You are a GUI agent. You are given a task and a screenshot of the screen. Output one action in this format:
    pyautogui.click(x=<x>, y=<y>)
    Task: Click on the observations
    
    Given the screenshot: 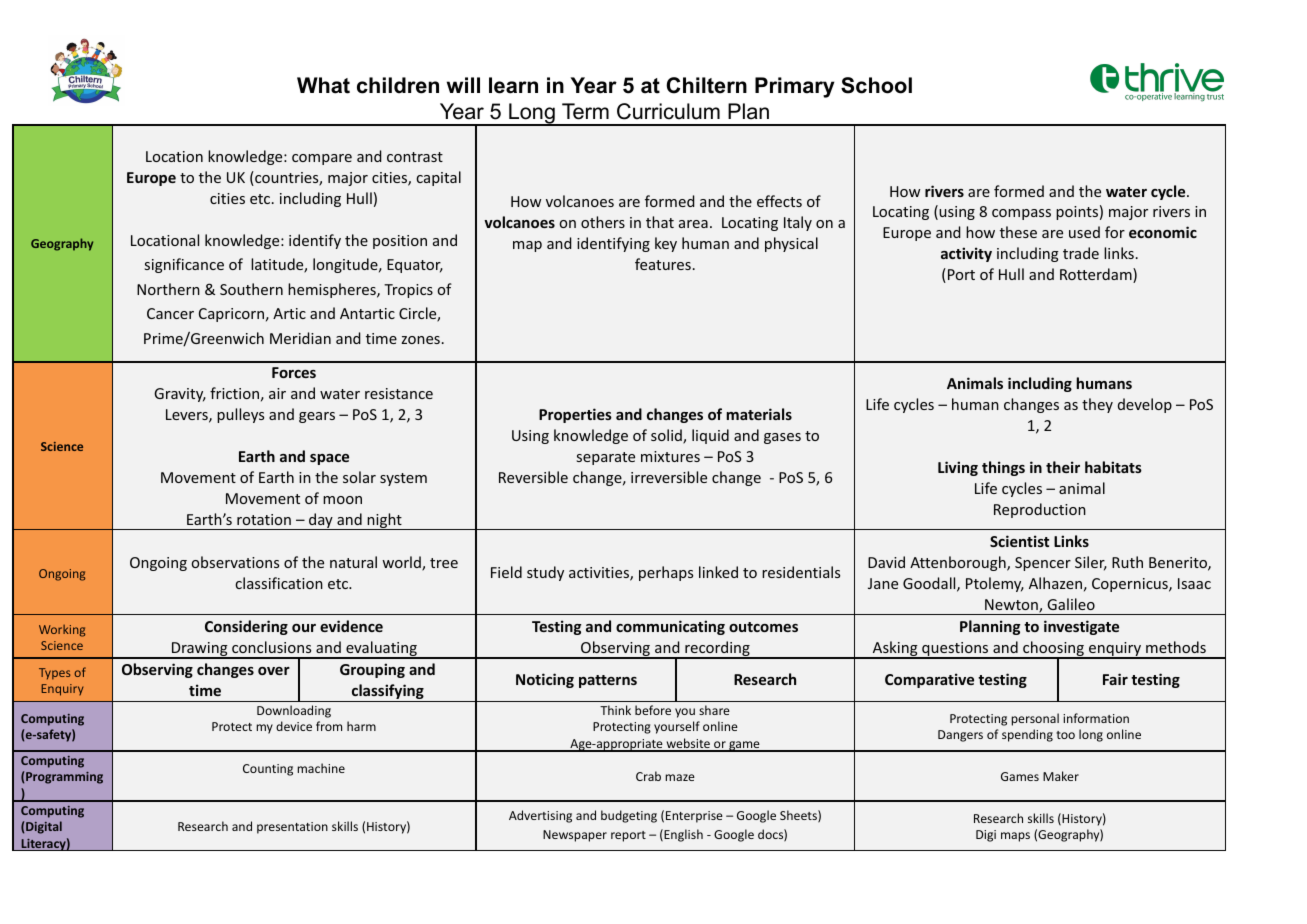 What is the action you would take?
    pyautogui.click(x=235, y=562)
